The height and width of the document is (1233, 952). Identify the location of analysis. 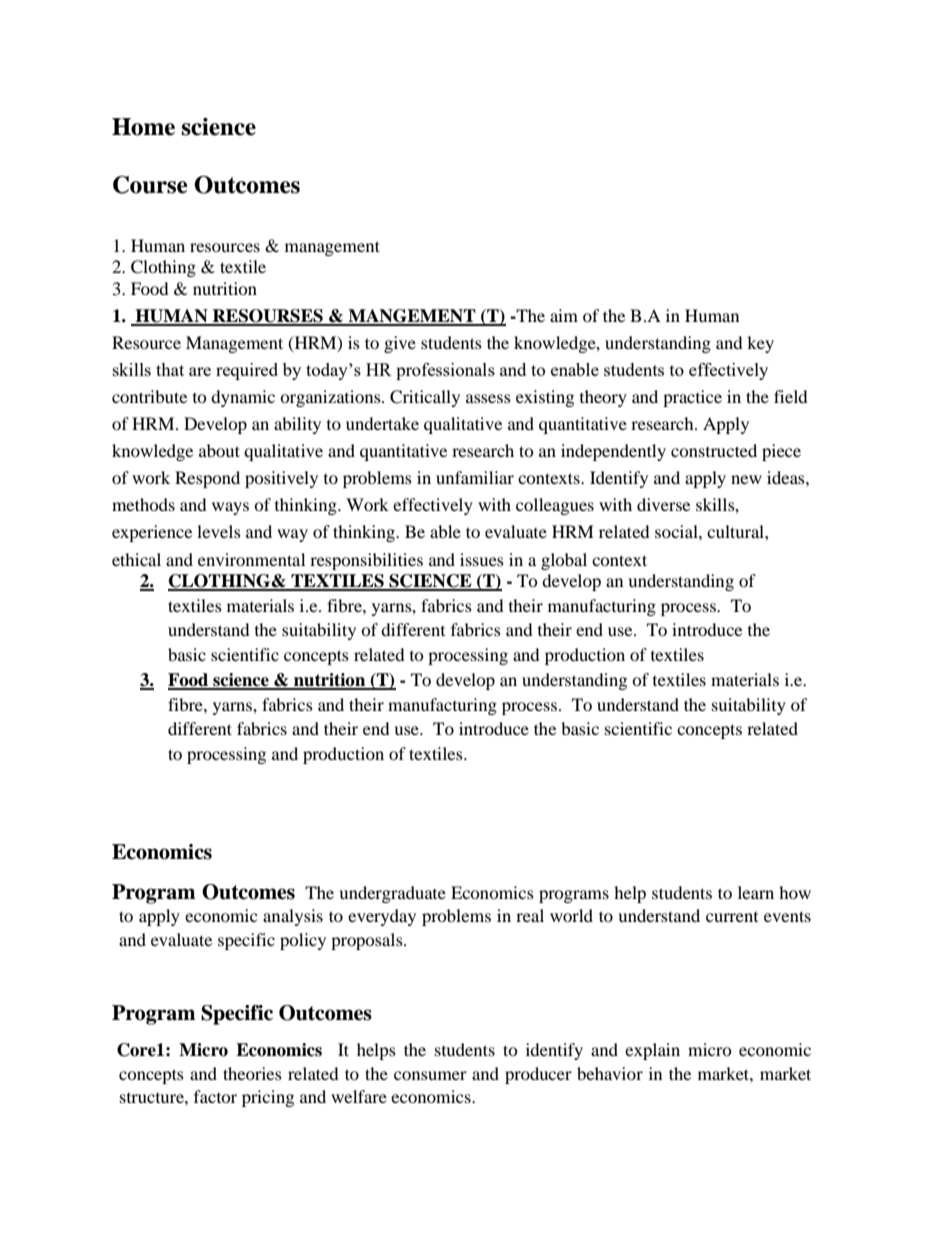
(293, 917).
